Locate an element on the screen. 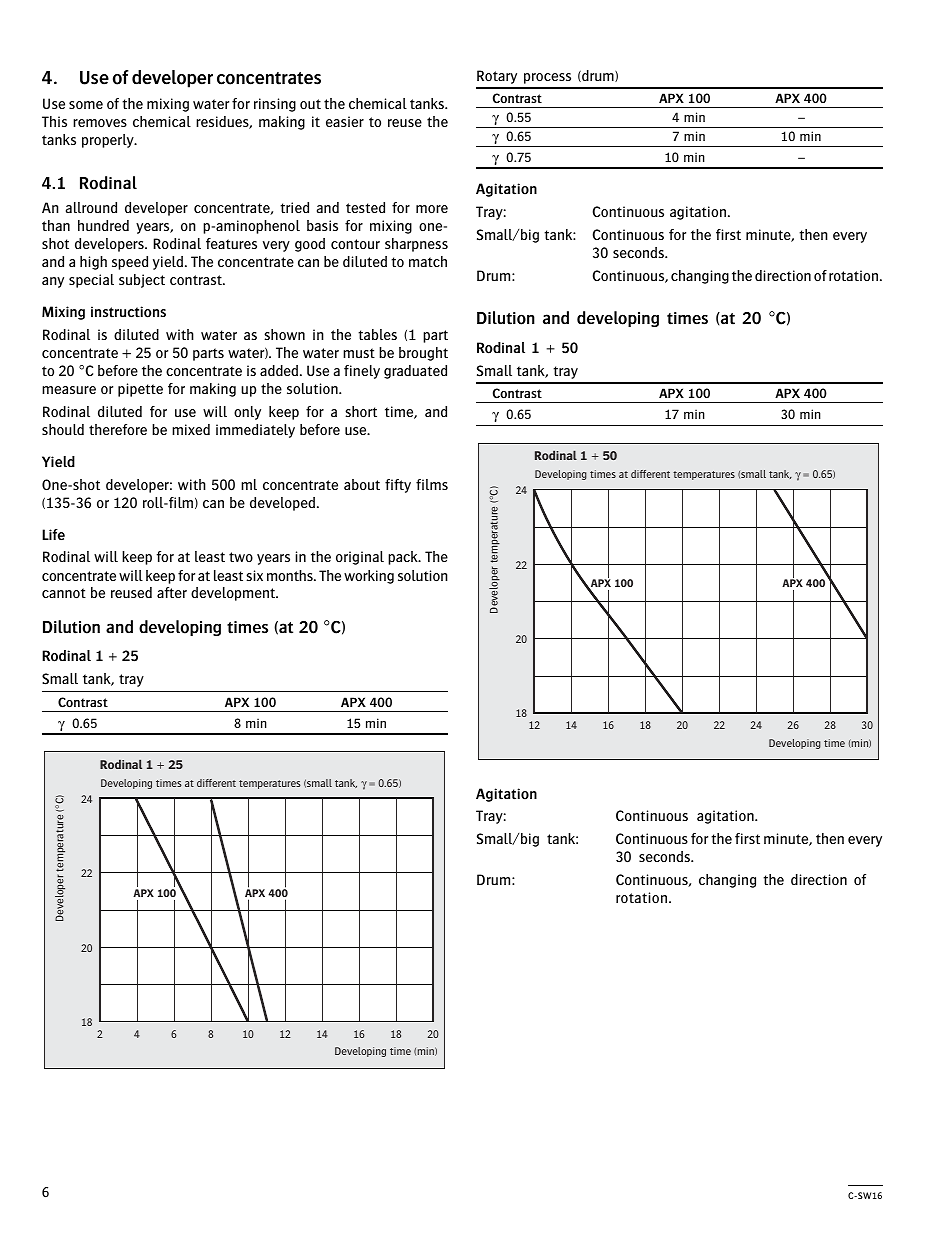 Image resolution: width=952 pixels, height=1255 pixels. some is located at coordinates (86, 105).
